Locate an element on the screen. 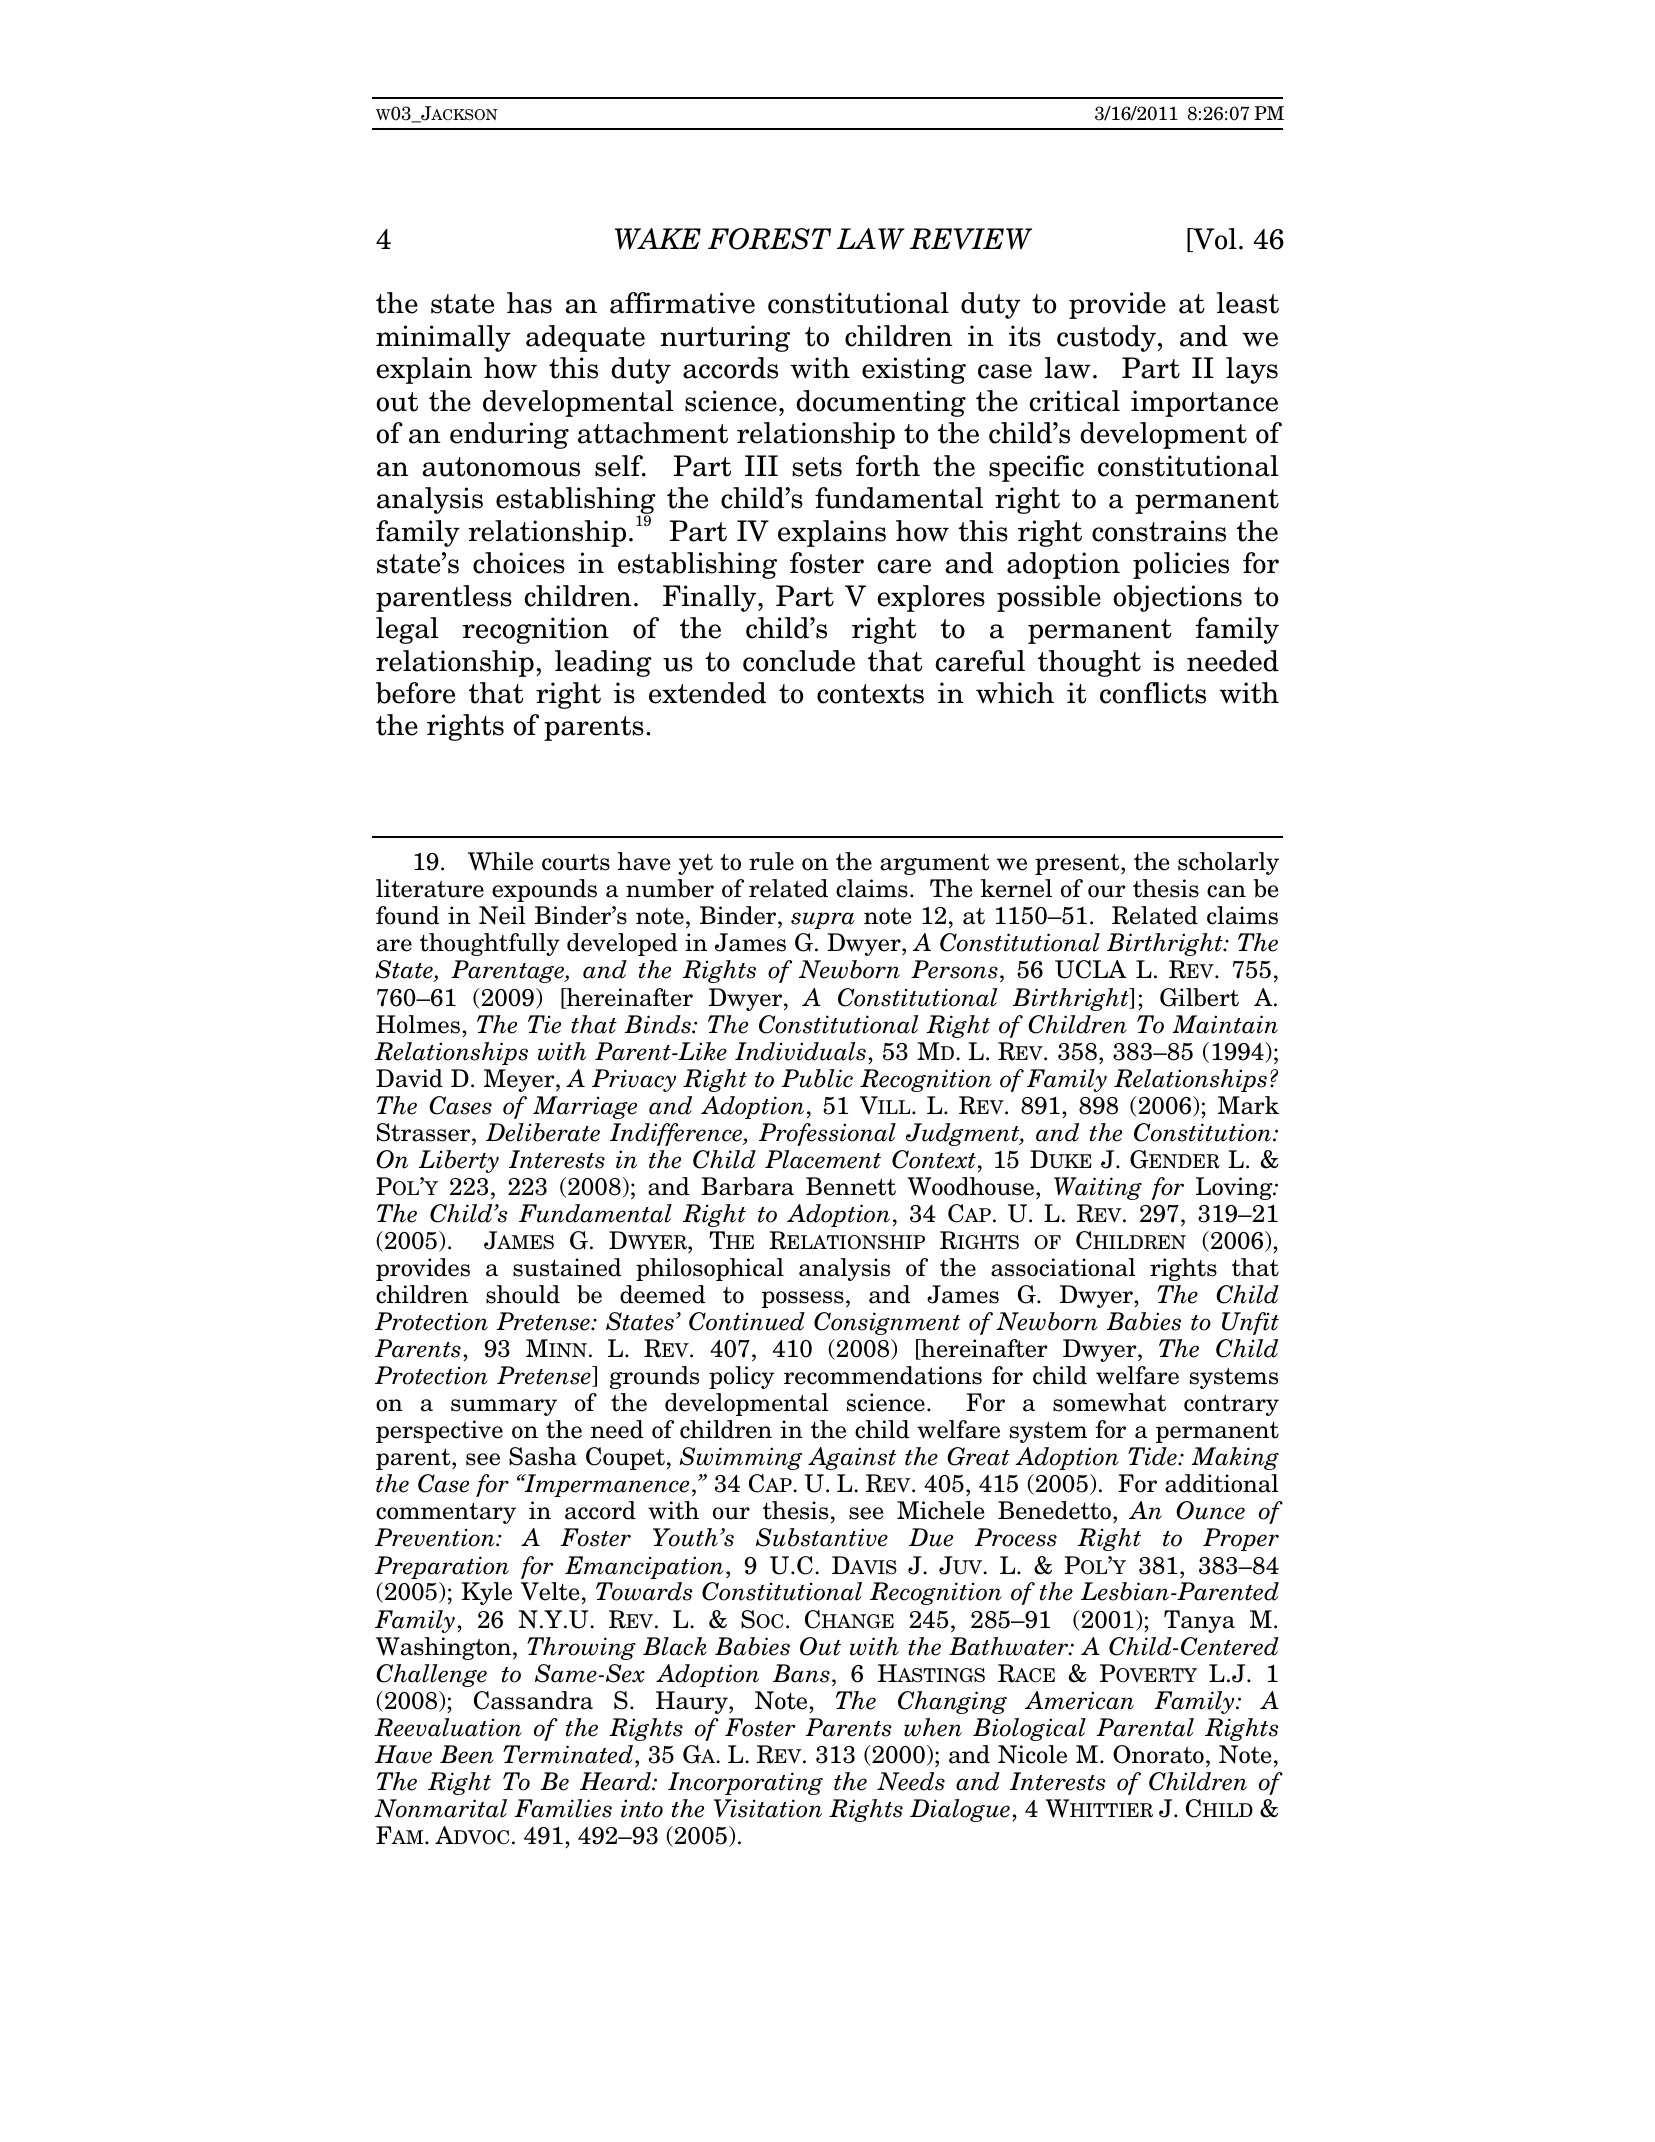 This screenshot has height=2142, width=1655. FOREST is located at coordinates (769, 239).
